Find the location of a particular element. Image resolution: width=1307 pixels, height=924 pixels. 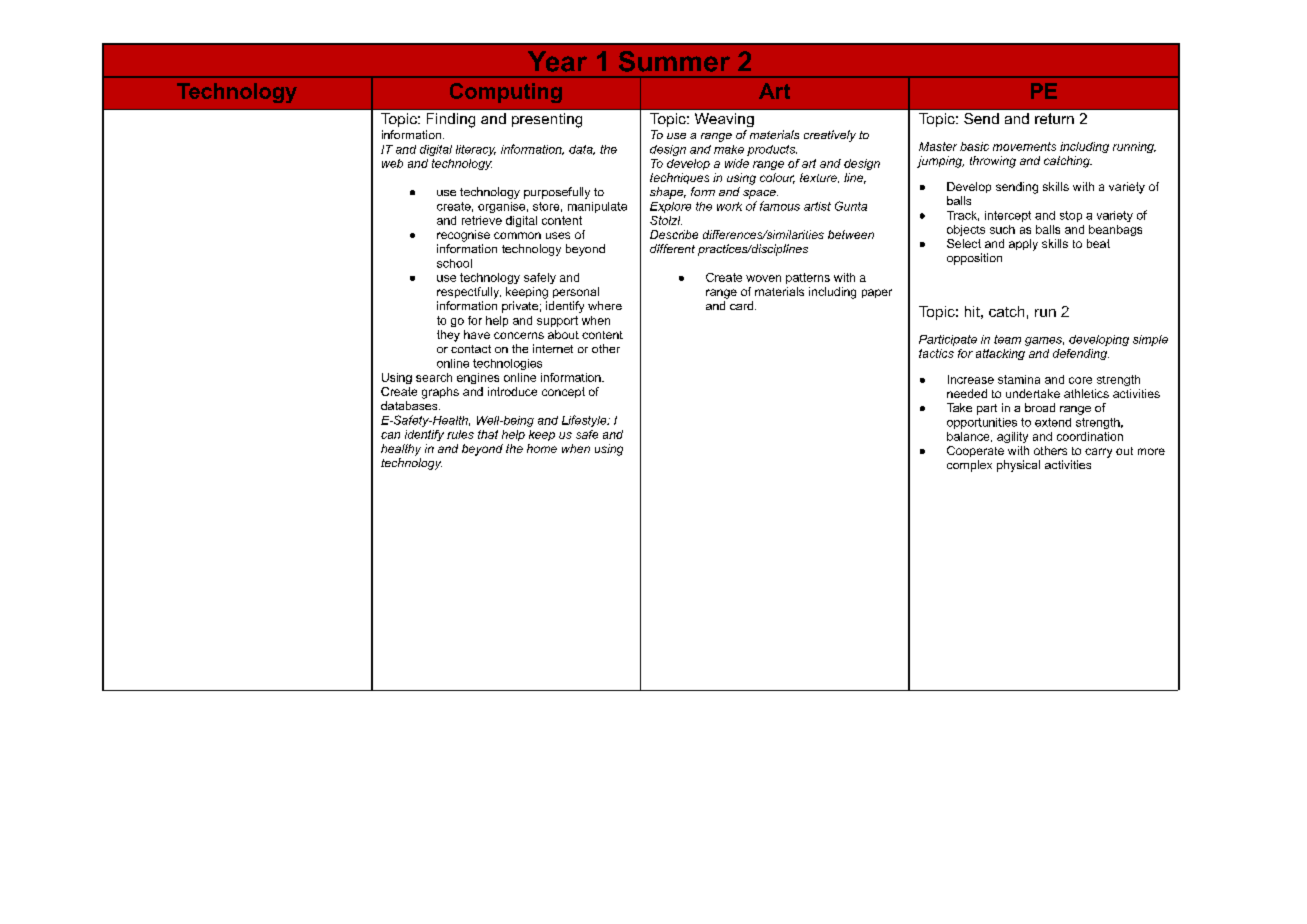

home is located at coordinates (542, 448).
